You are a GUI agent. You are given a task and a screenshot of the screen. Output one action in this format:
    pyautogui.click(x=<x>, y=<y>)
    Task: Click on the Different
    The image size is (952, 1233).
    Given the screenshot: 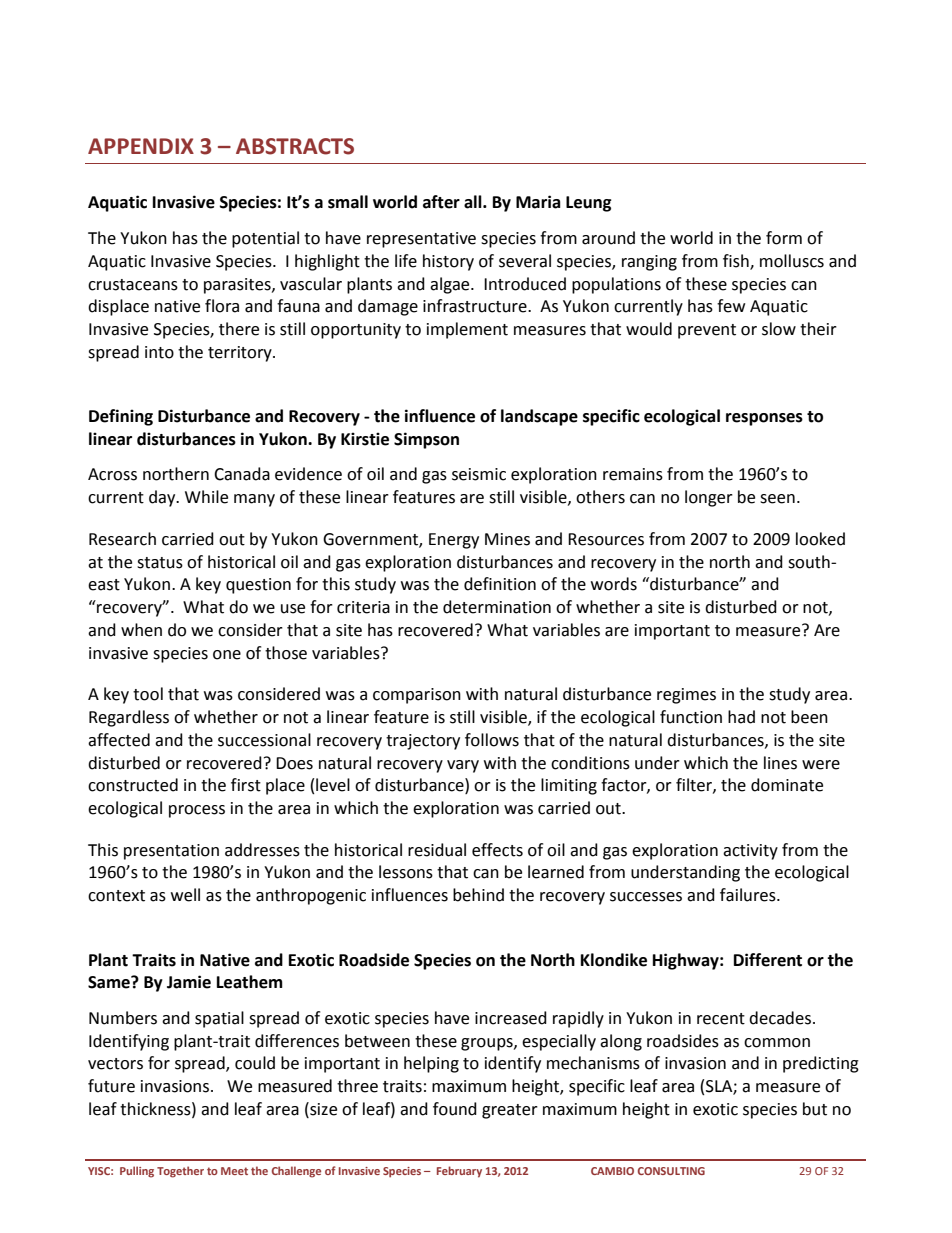 What is the action you would take?
    pyautogui.click(x=768, y=960)
